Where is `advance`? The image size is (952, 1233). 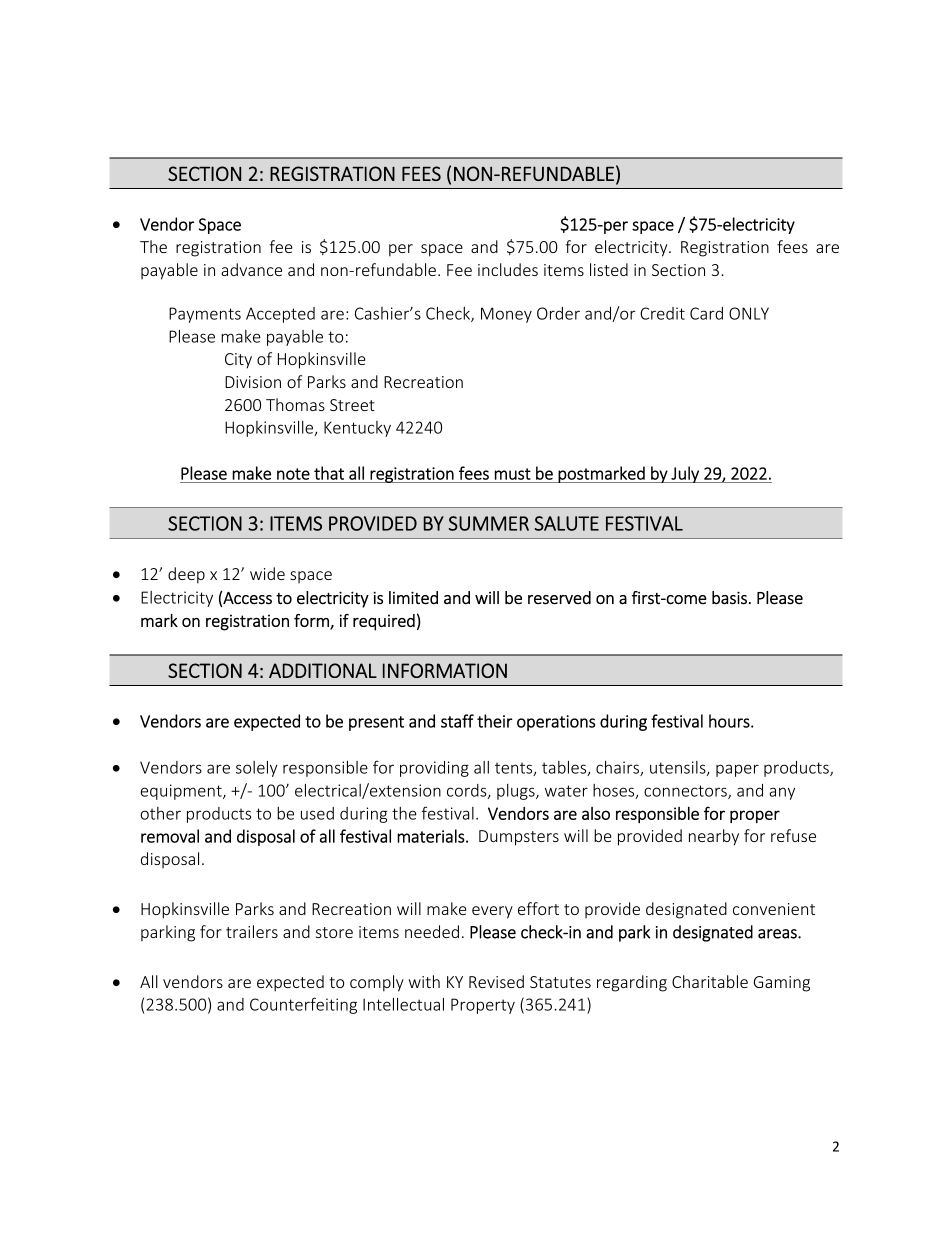
advance is located at coordinates (251, 269).
